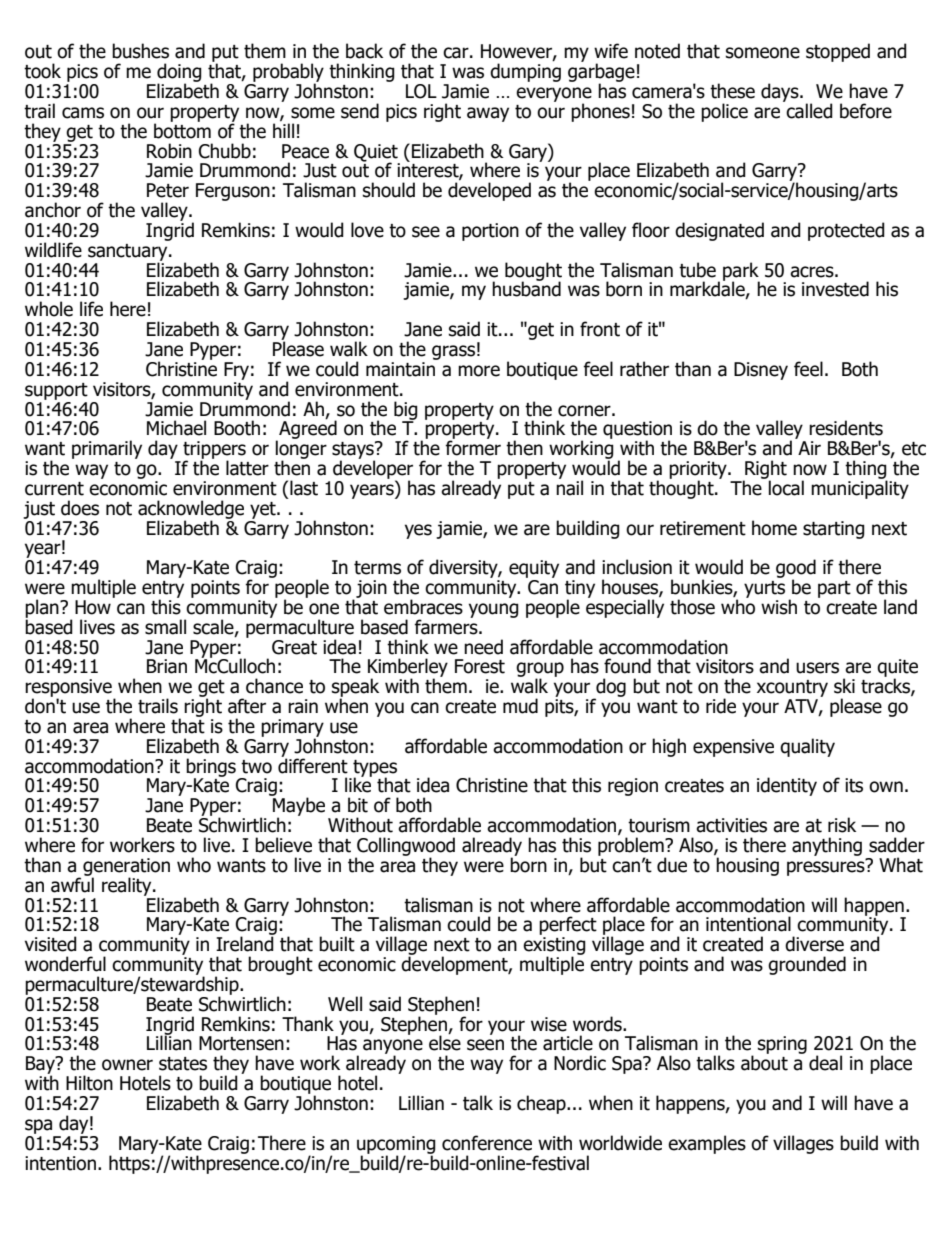 This screenshot has height=1233, width=952. Describe the element at coordinates (178, 74) in the screenshot. I see `doing` at that location.
